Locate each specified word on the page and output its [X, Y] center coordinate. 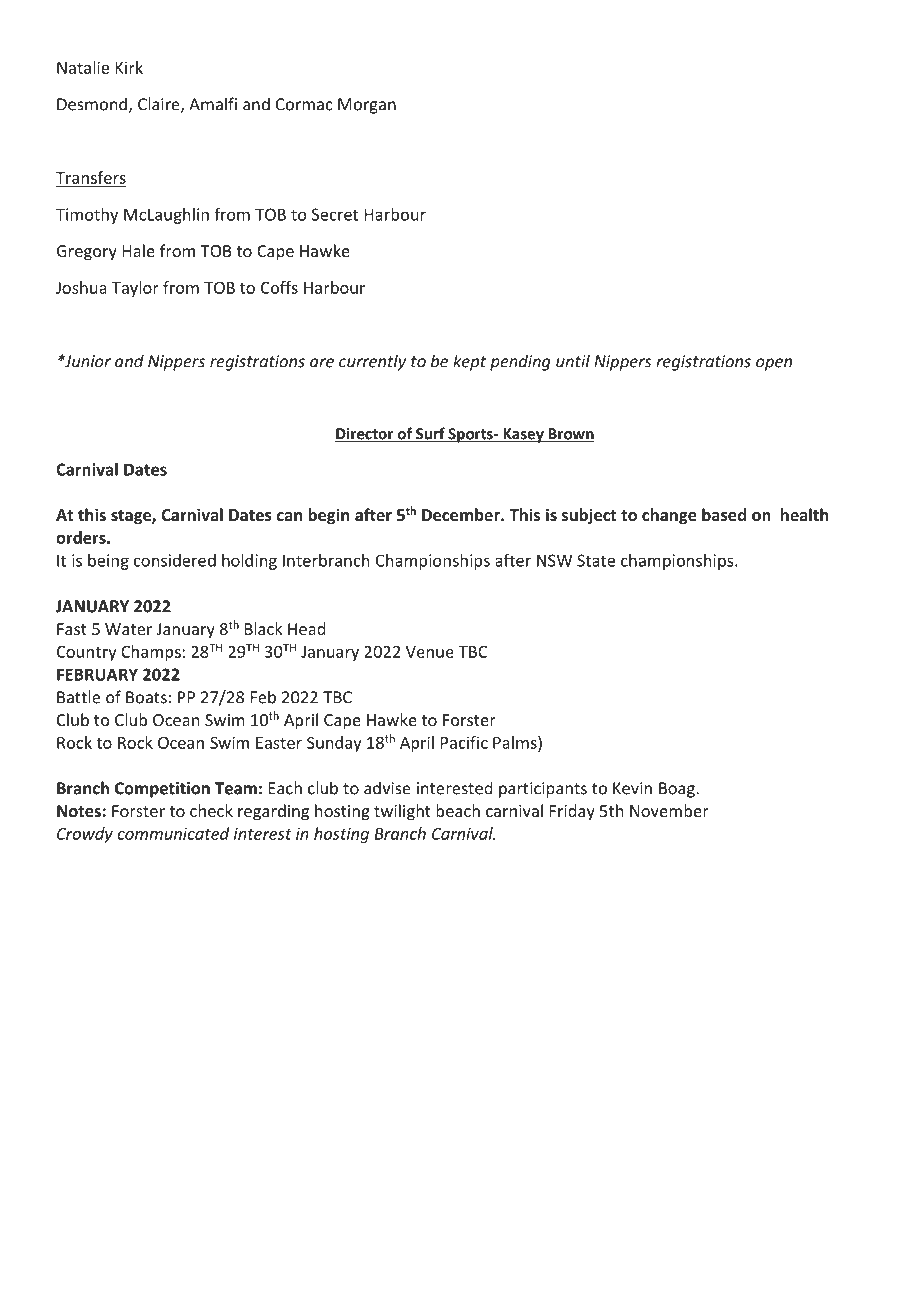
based [724, 514]
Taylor [135, 289]
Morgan [367, 106]
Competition [162, 790]
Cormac [304, 104]
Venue [430, 652]
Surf [430, 434]
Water [128, 629]
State [596, 560]
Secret [335, 214]
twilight [402, 812]
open [774, 364]
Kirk [129, 67]
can [289, 516]
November [669, 810]
